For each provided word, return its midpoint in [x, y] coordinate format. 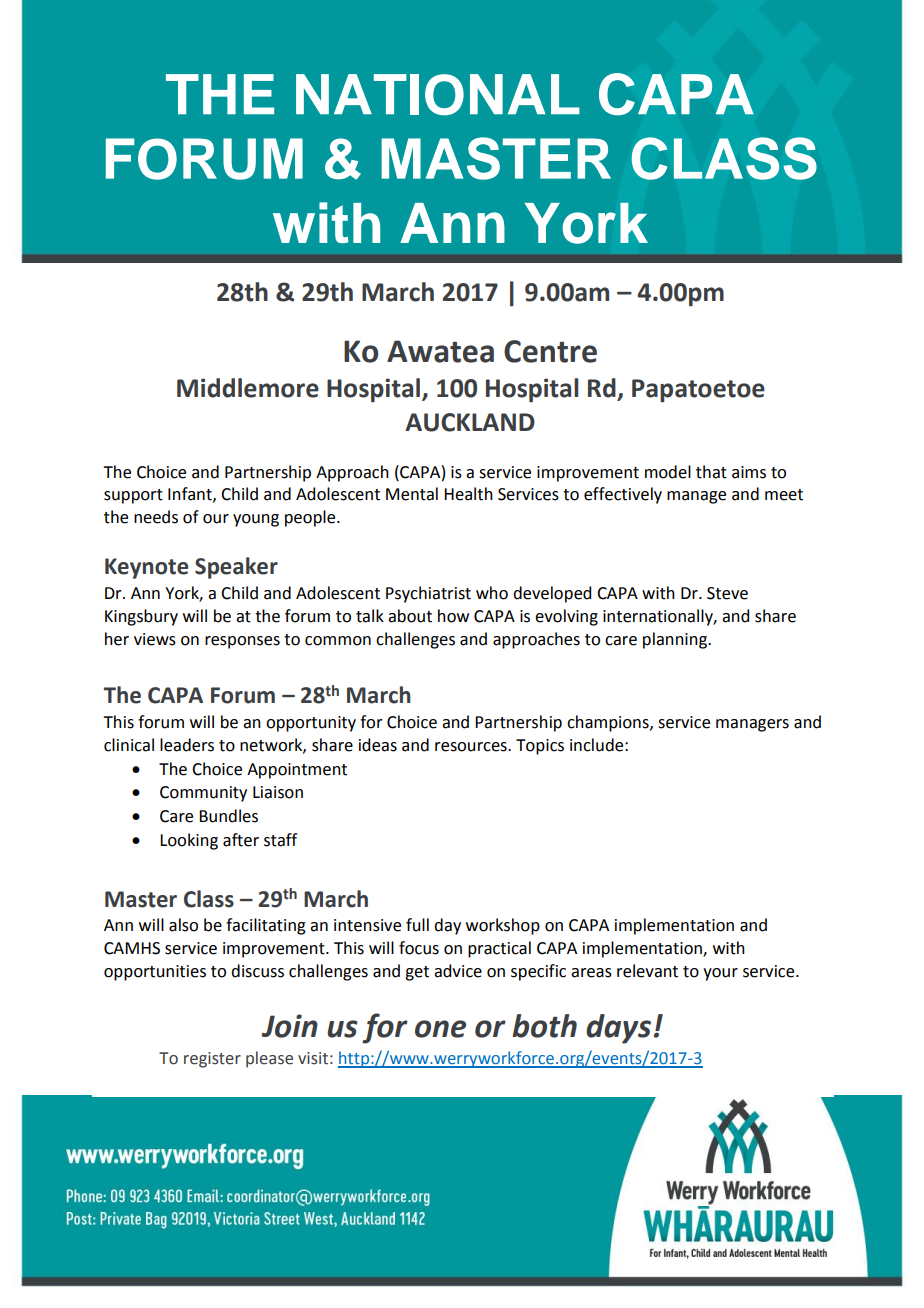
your [720, 974]
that [711, 472]
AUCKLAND [470, 422]
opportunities [155, 973]
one [440, 1029]
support [133, 496]
